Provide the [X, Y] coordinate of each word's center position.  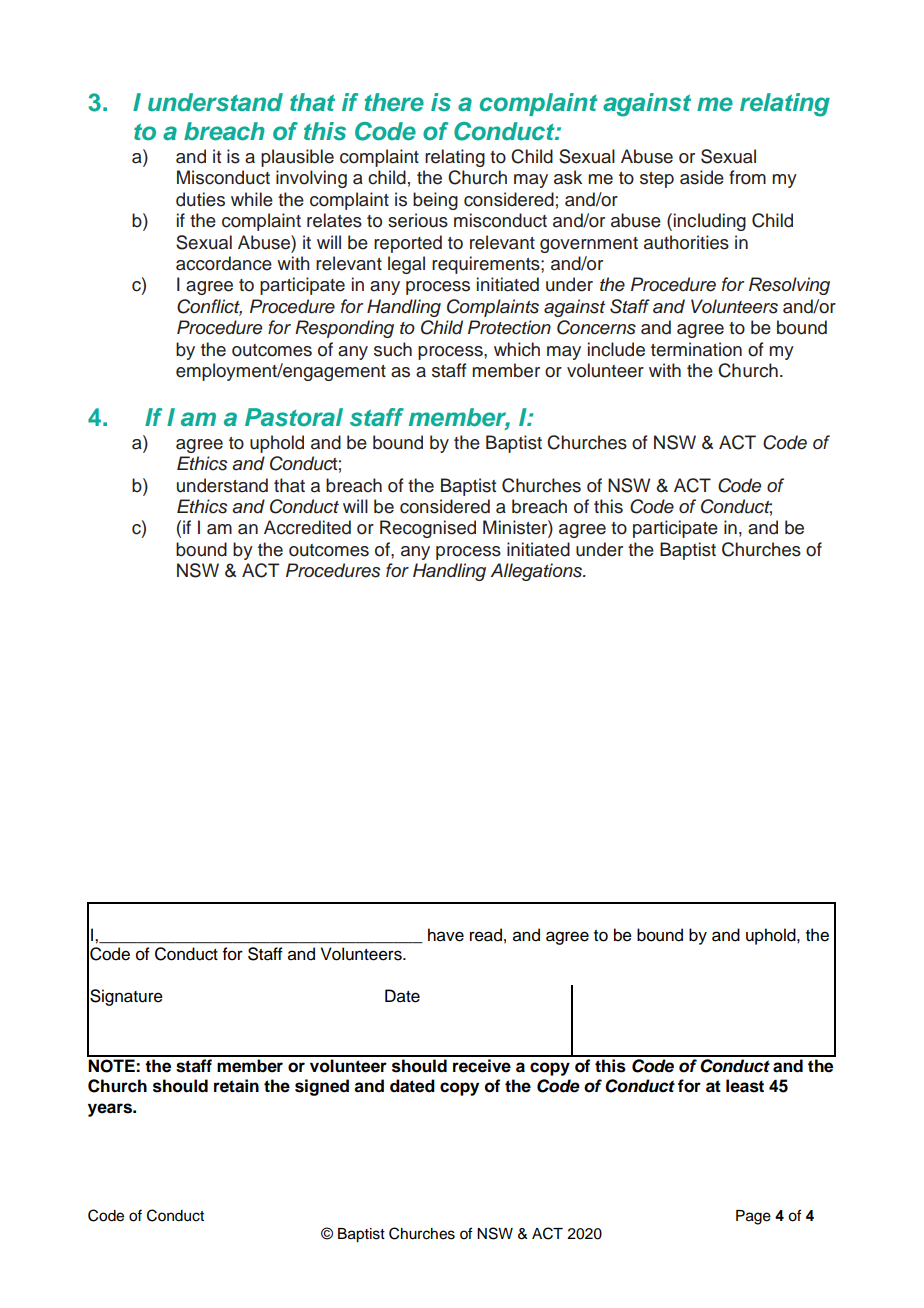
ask [568, 177]
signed [322, 1087]
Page [753, 1217]
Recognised [428, 529]
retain [236, 1086]
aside [702, 177]
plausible [297, 158]
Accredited [307, 527]
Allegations [537, 572]
